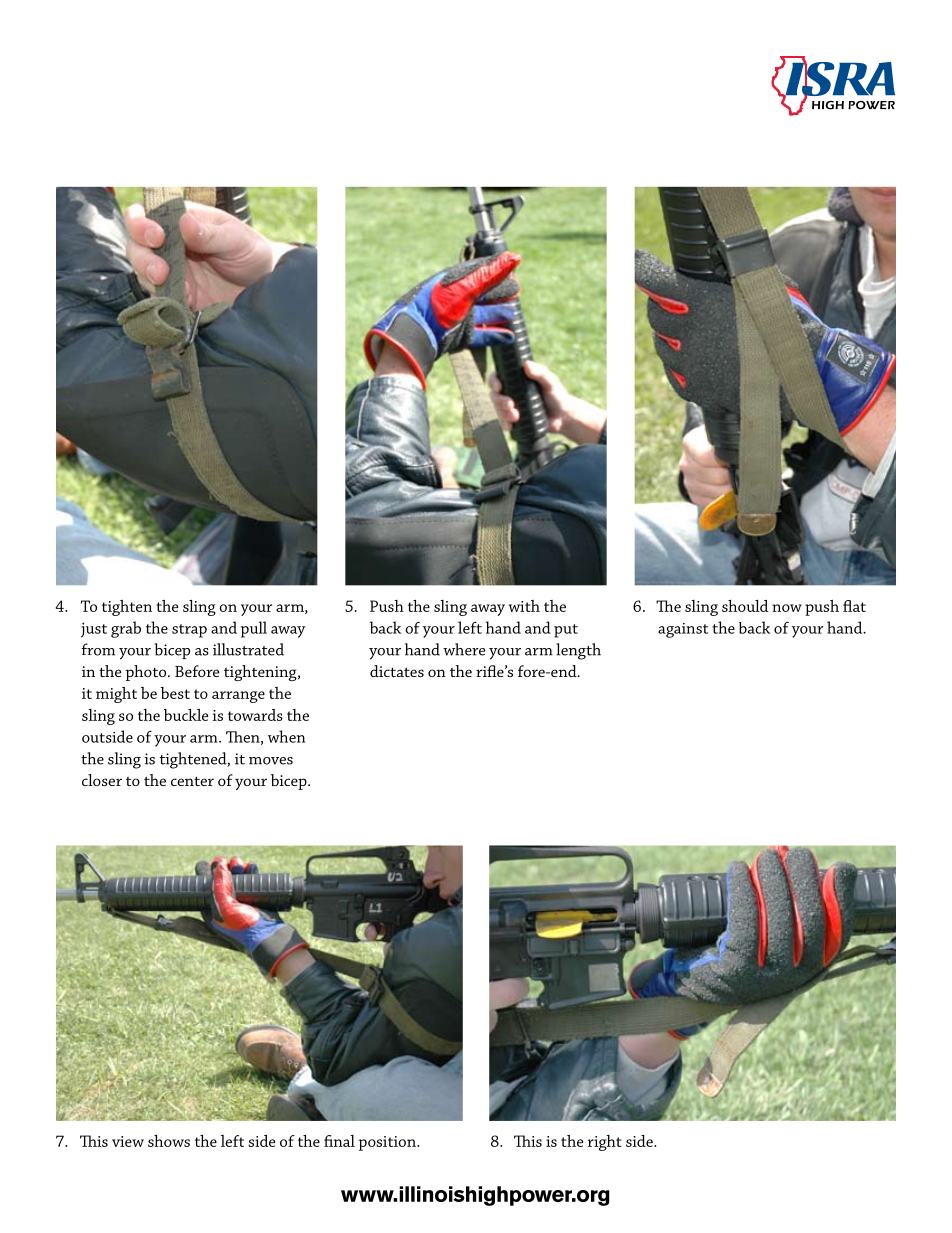 The height and width of the screenshot is (1233, 952). What do you see at coordinates (787, 608) in the screenshot?
I see `now` at bounding box center [787, 608].
